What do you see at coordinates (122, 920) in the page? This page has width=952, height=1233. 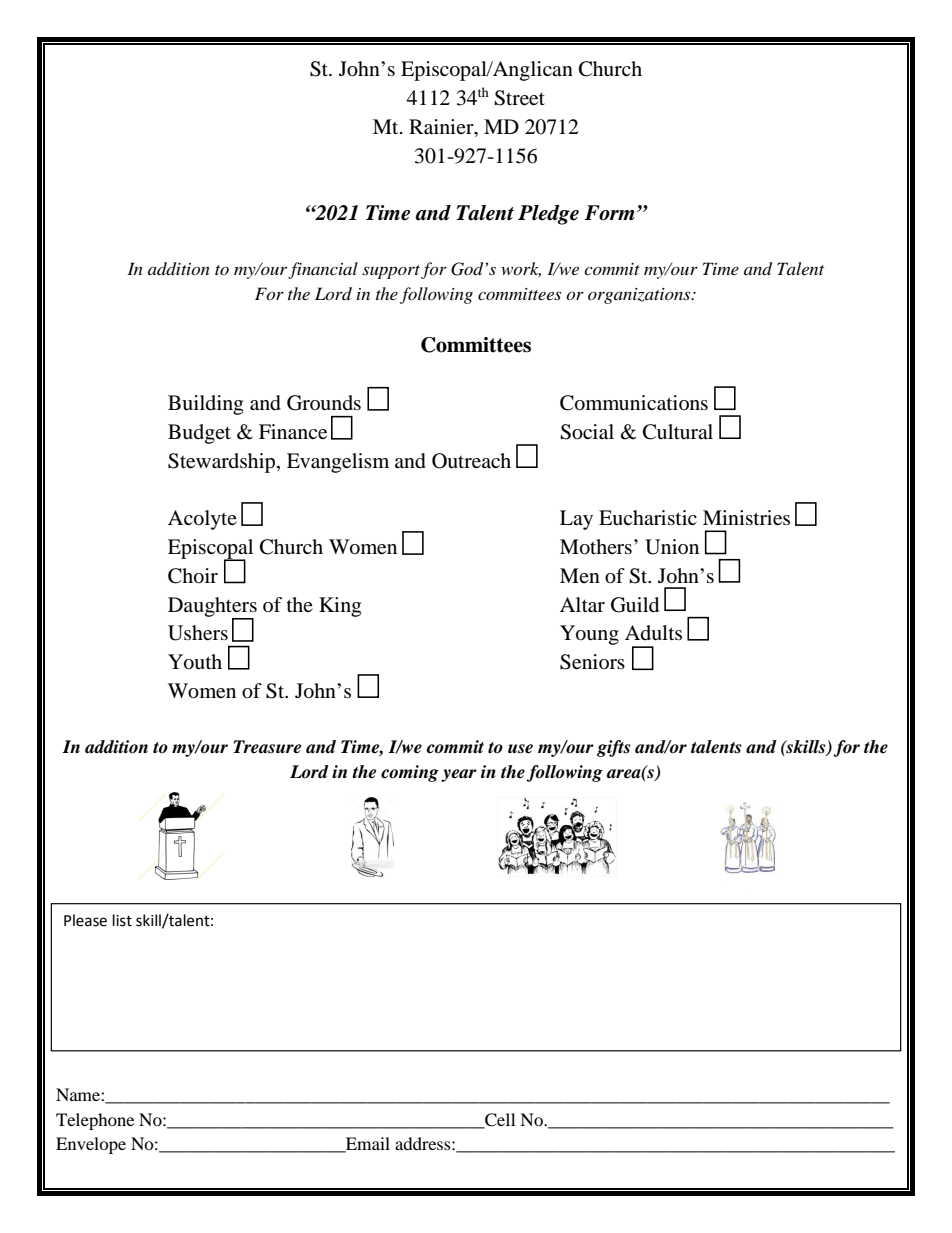 I see `list` at bounding box center [122, 920].
